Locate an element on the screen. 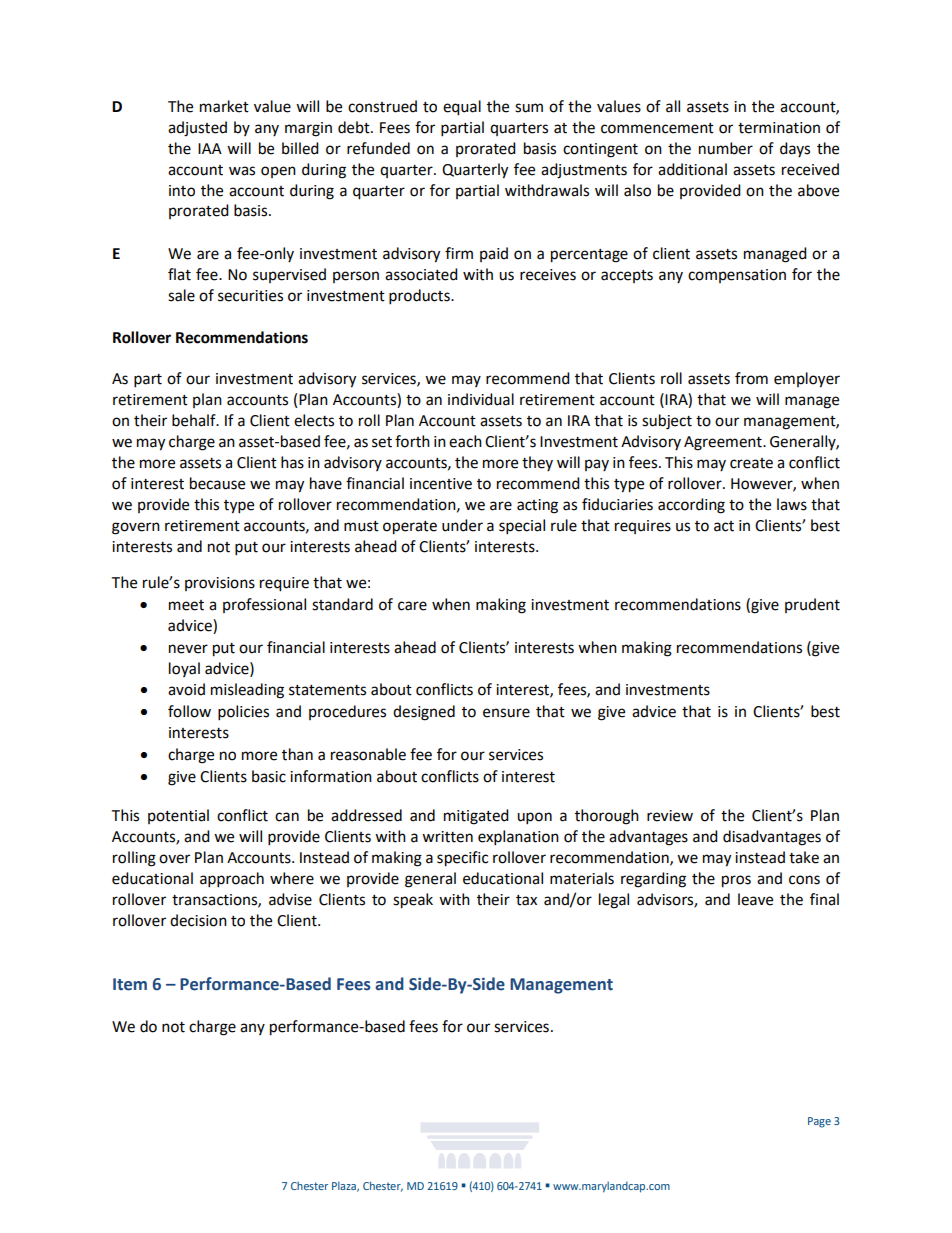  because is located at coordinates (217, 483).
